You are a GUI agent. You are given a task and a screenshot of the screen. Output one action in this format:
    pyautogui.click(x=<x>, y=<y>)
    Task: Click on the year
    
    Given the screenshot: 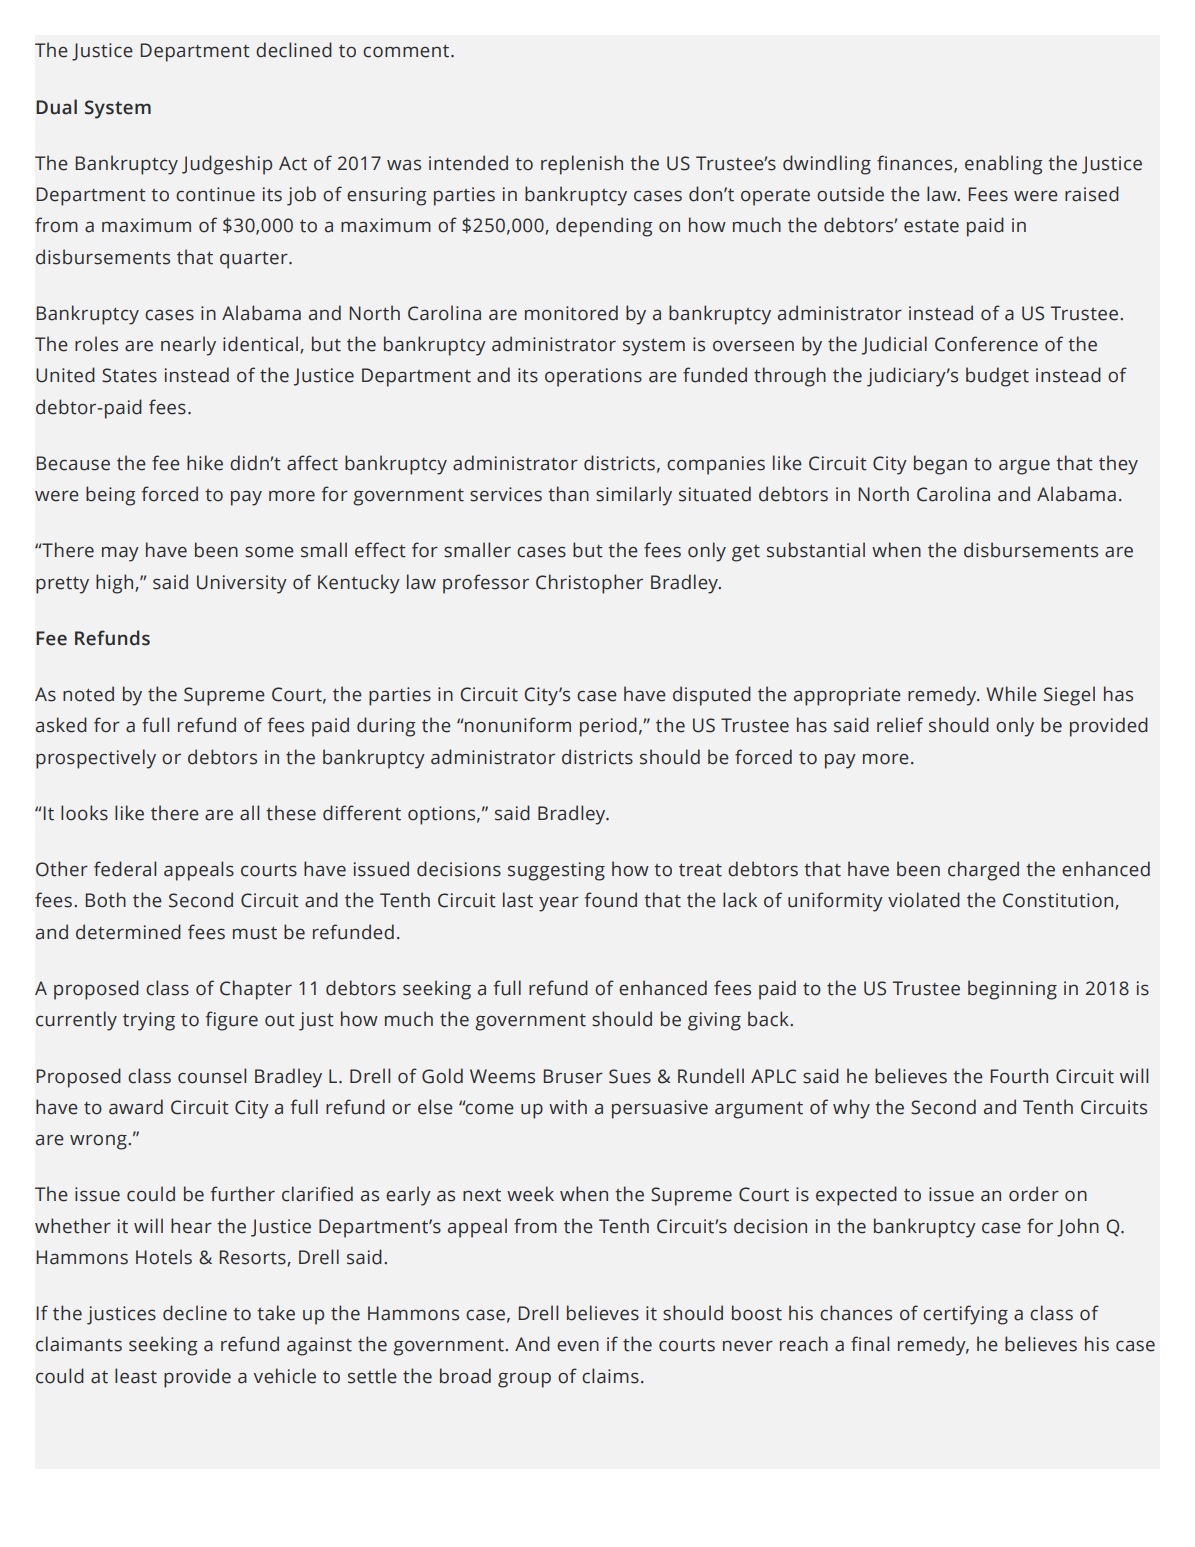 What is the action you would take?
    pyautogui.click(x=559, y=904)
